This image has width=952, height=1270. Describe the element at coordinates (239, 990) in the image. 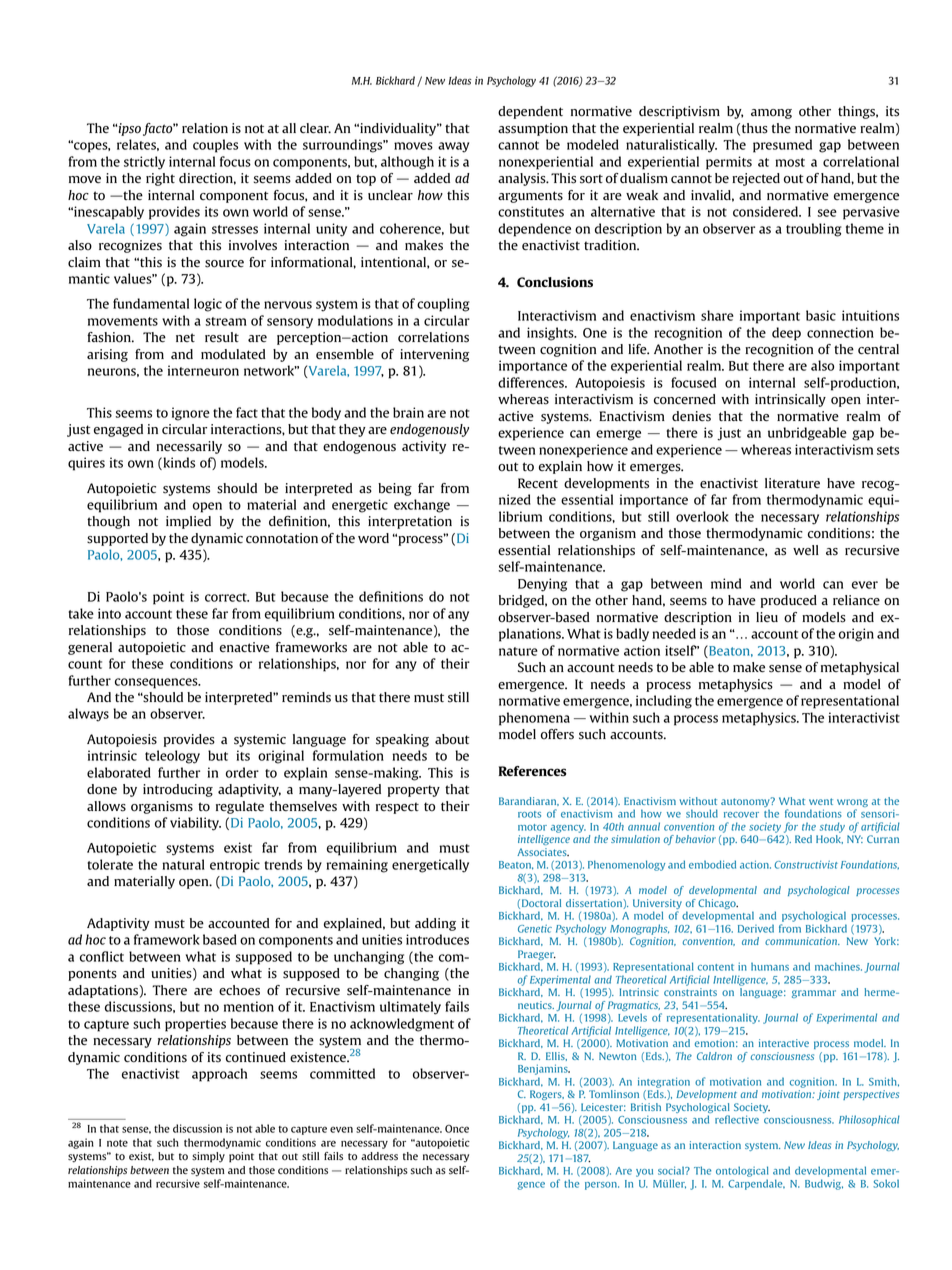

I see `echoes` at that location.
